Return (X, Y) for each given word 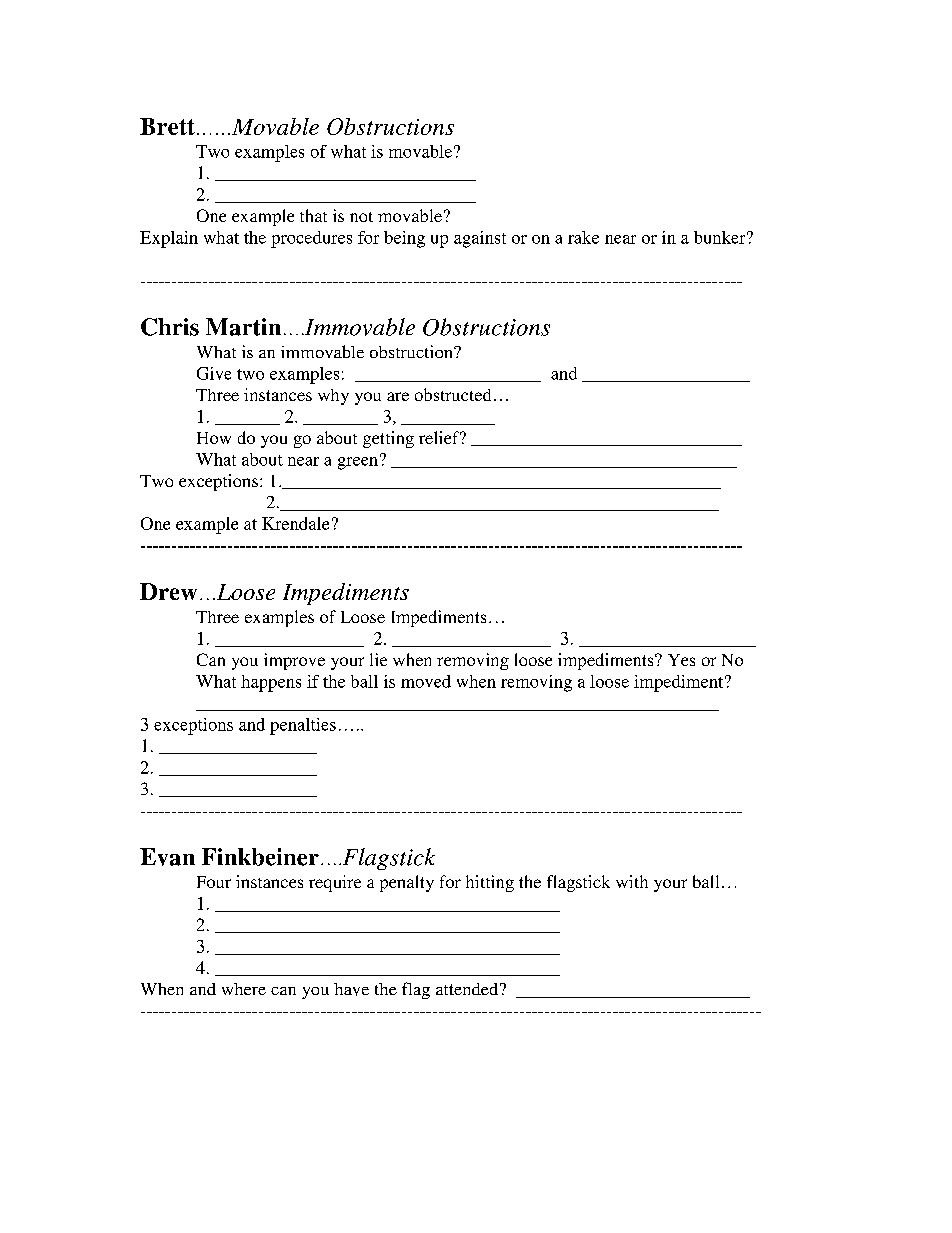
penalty (407, 883)
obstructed (453, 394)
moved (426, 681)
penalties (303, 726)
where (244, 989)
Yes (681, 660)
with (632, 881)
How (214, 438)
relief (440, 437)
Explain (169, 239)
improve (294, 661)
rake (583, 237)
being (404, 239)
